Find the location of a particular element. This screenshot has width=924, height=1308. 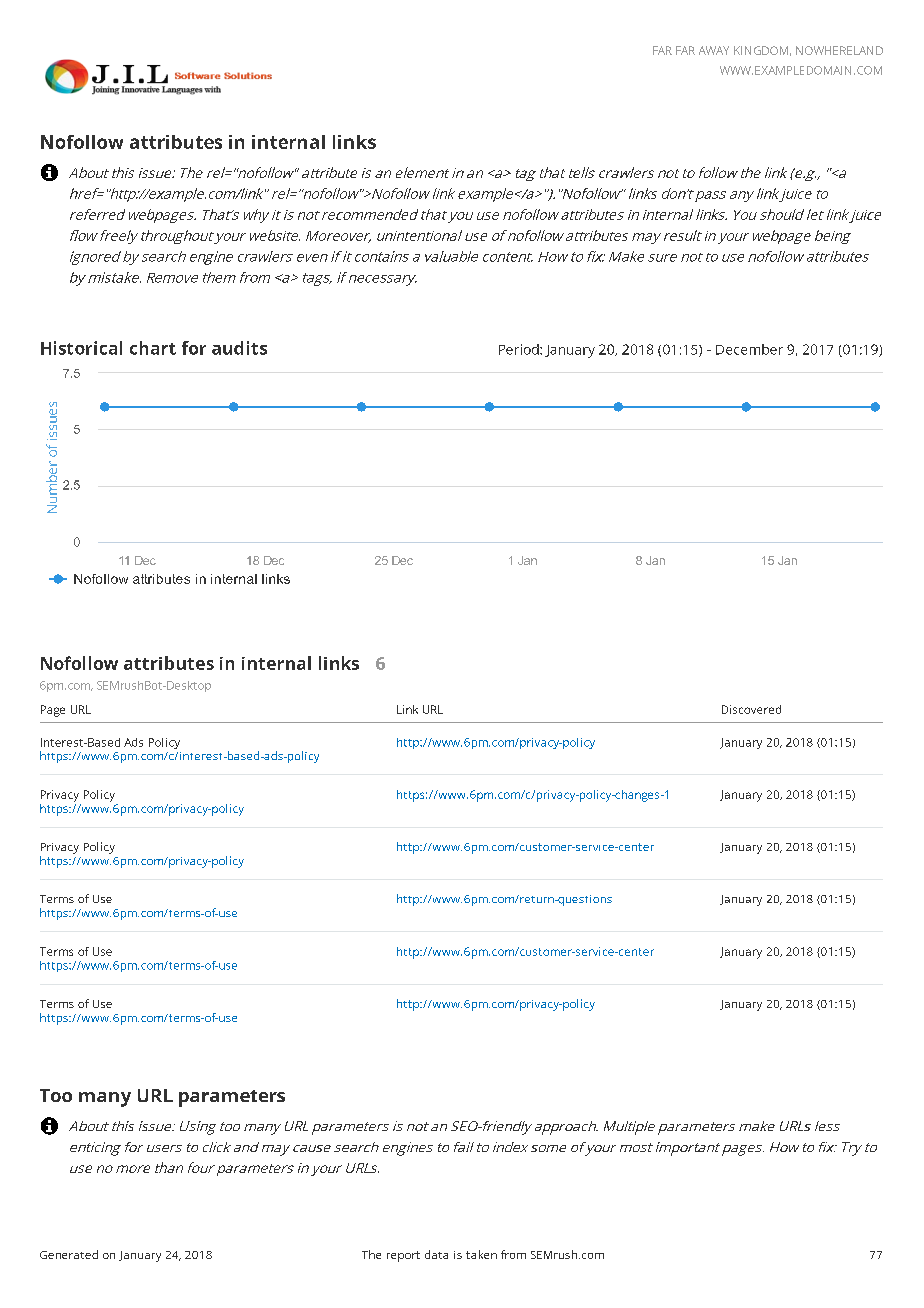

Historical is located at coordinates (81, 348).
